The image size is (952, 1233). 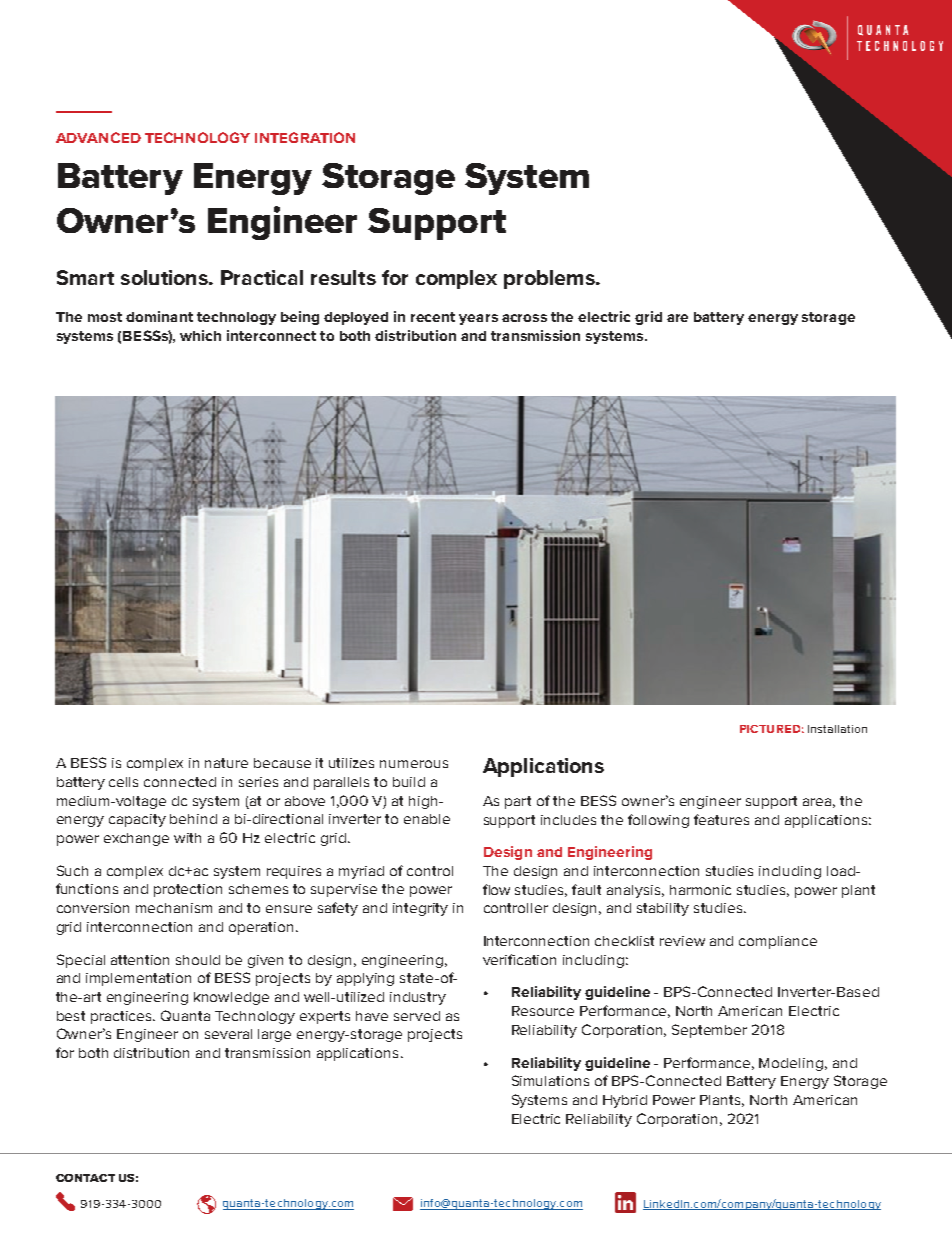 I want to click on years, so click(x=478, y=319).
